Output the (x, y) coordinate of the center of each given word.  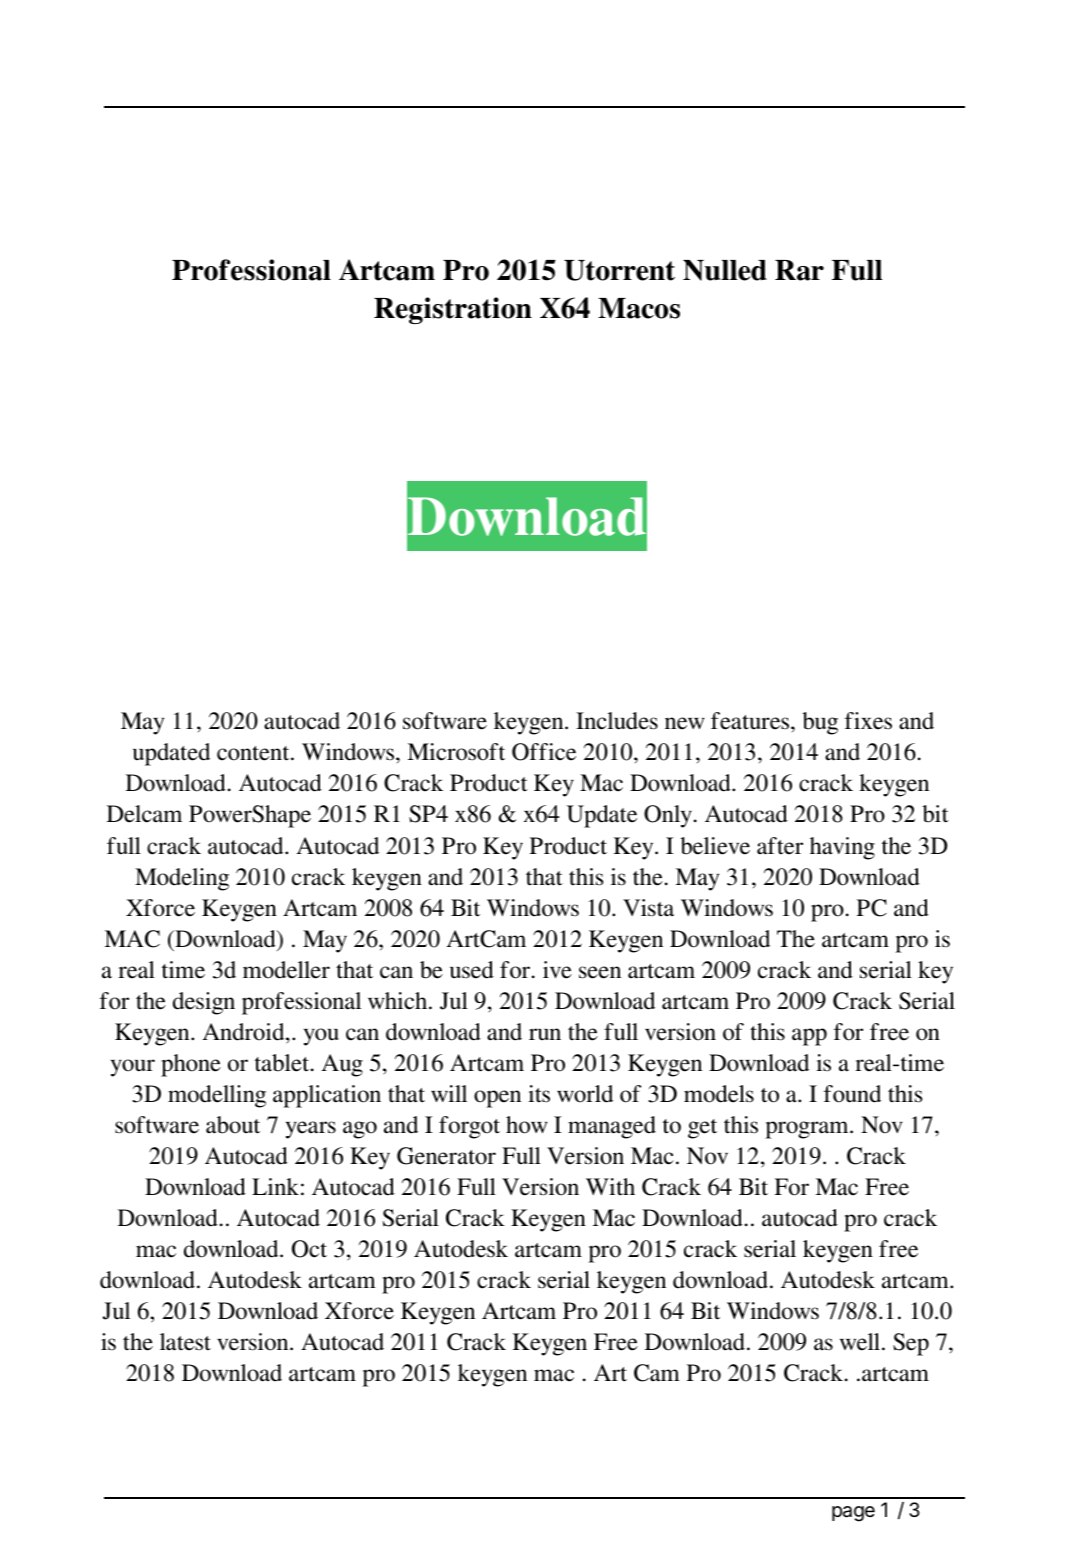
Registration (453, 310)
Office (544, 752)
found (852, 1094)
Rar (799, 270)
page (853, 1514)
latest (185, 1342)
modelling (217, 1096)
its (539, 1094)
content (254, 753)
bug (820, 723)
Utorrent (619, 270)
